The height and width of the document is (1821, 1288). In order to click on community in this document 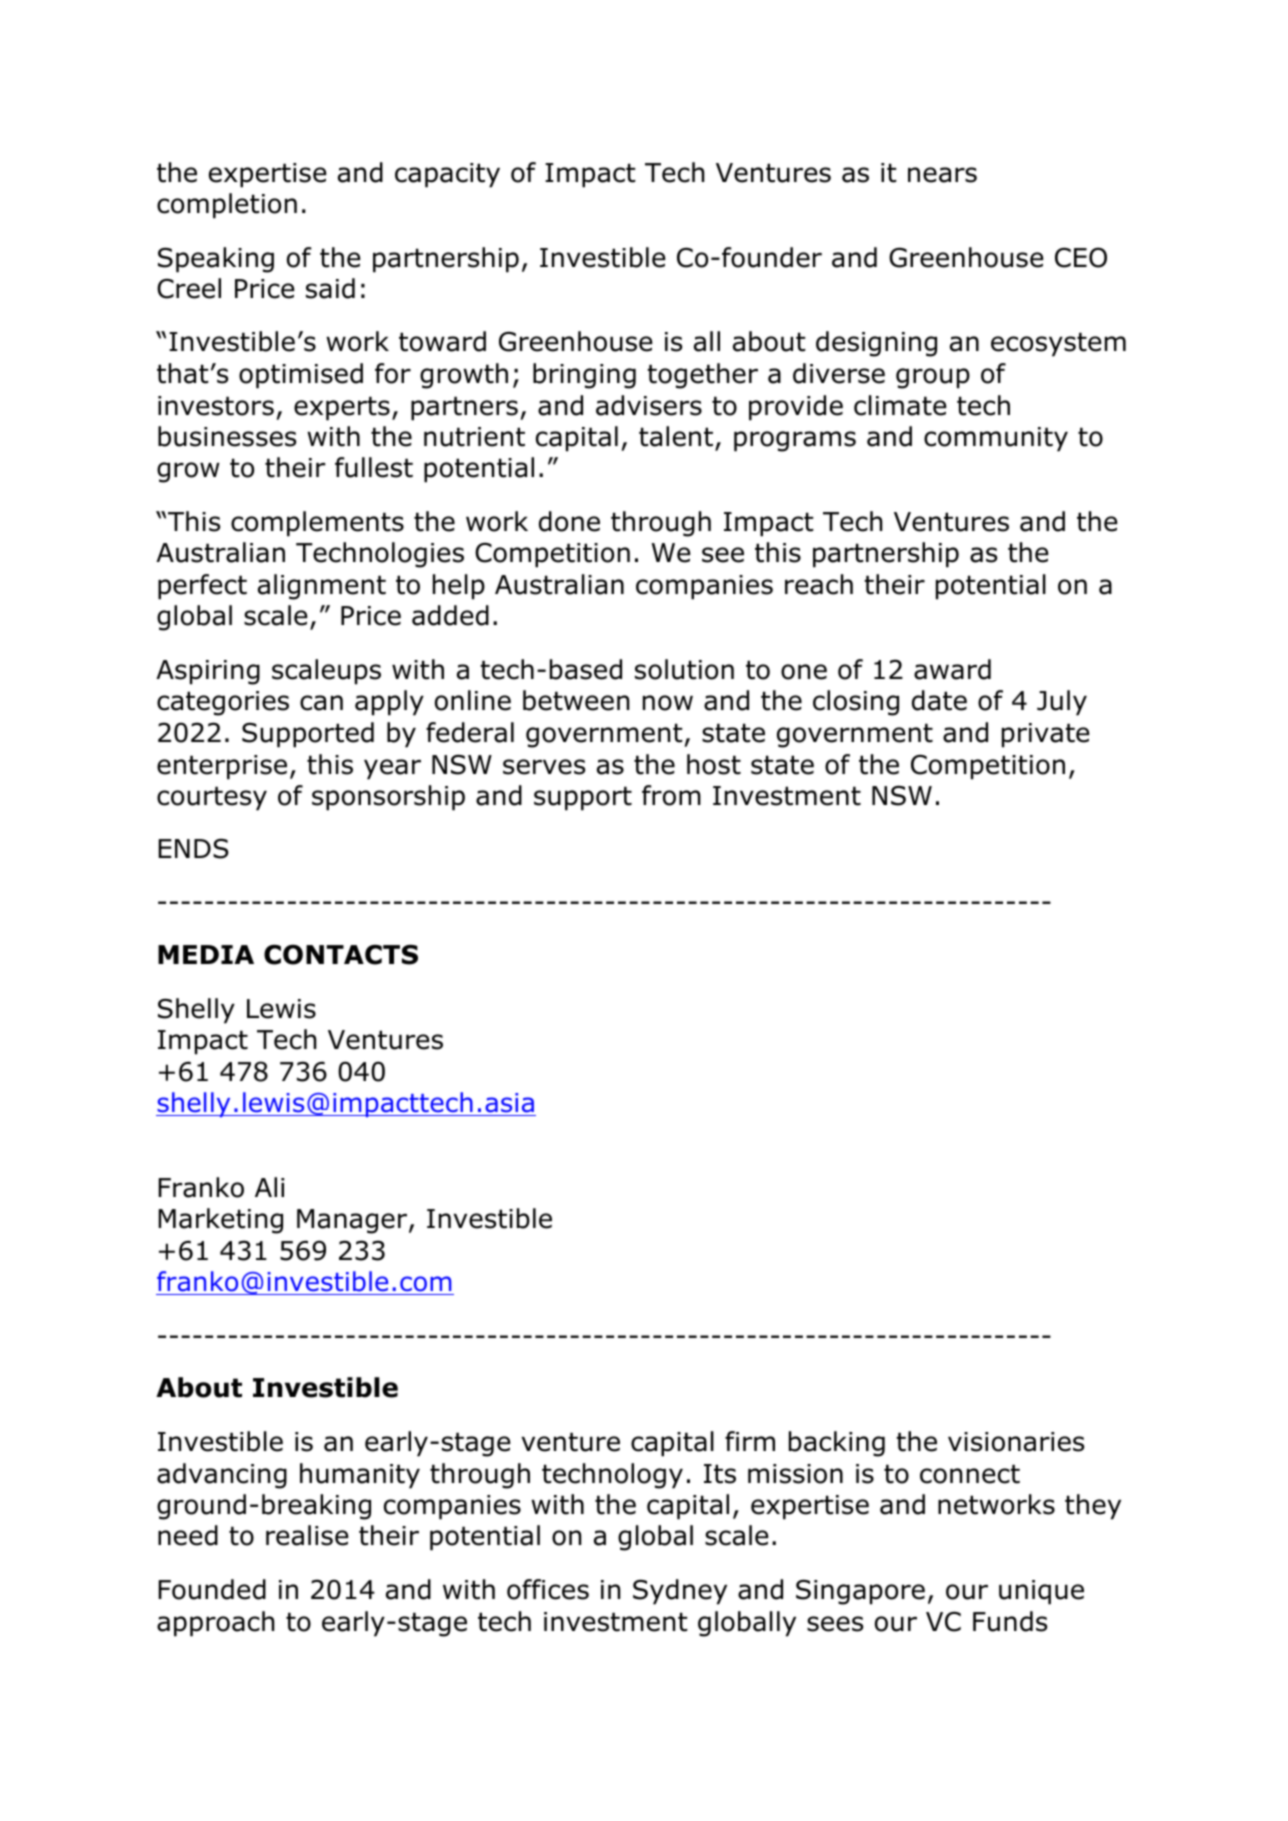, I will do `click(996, 439)`.
